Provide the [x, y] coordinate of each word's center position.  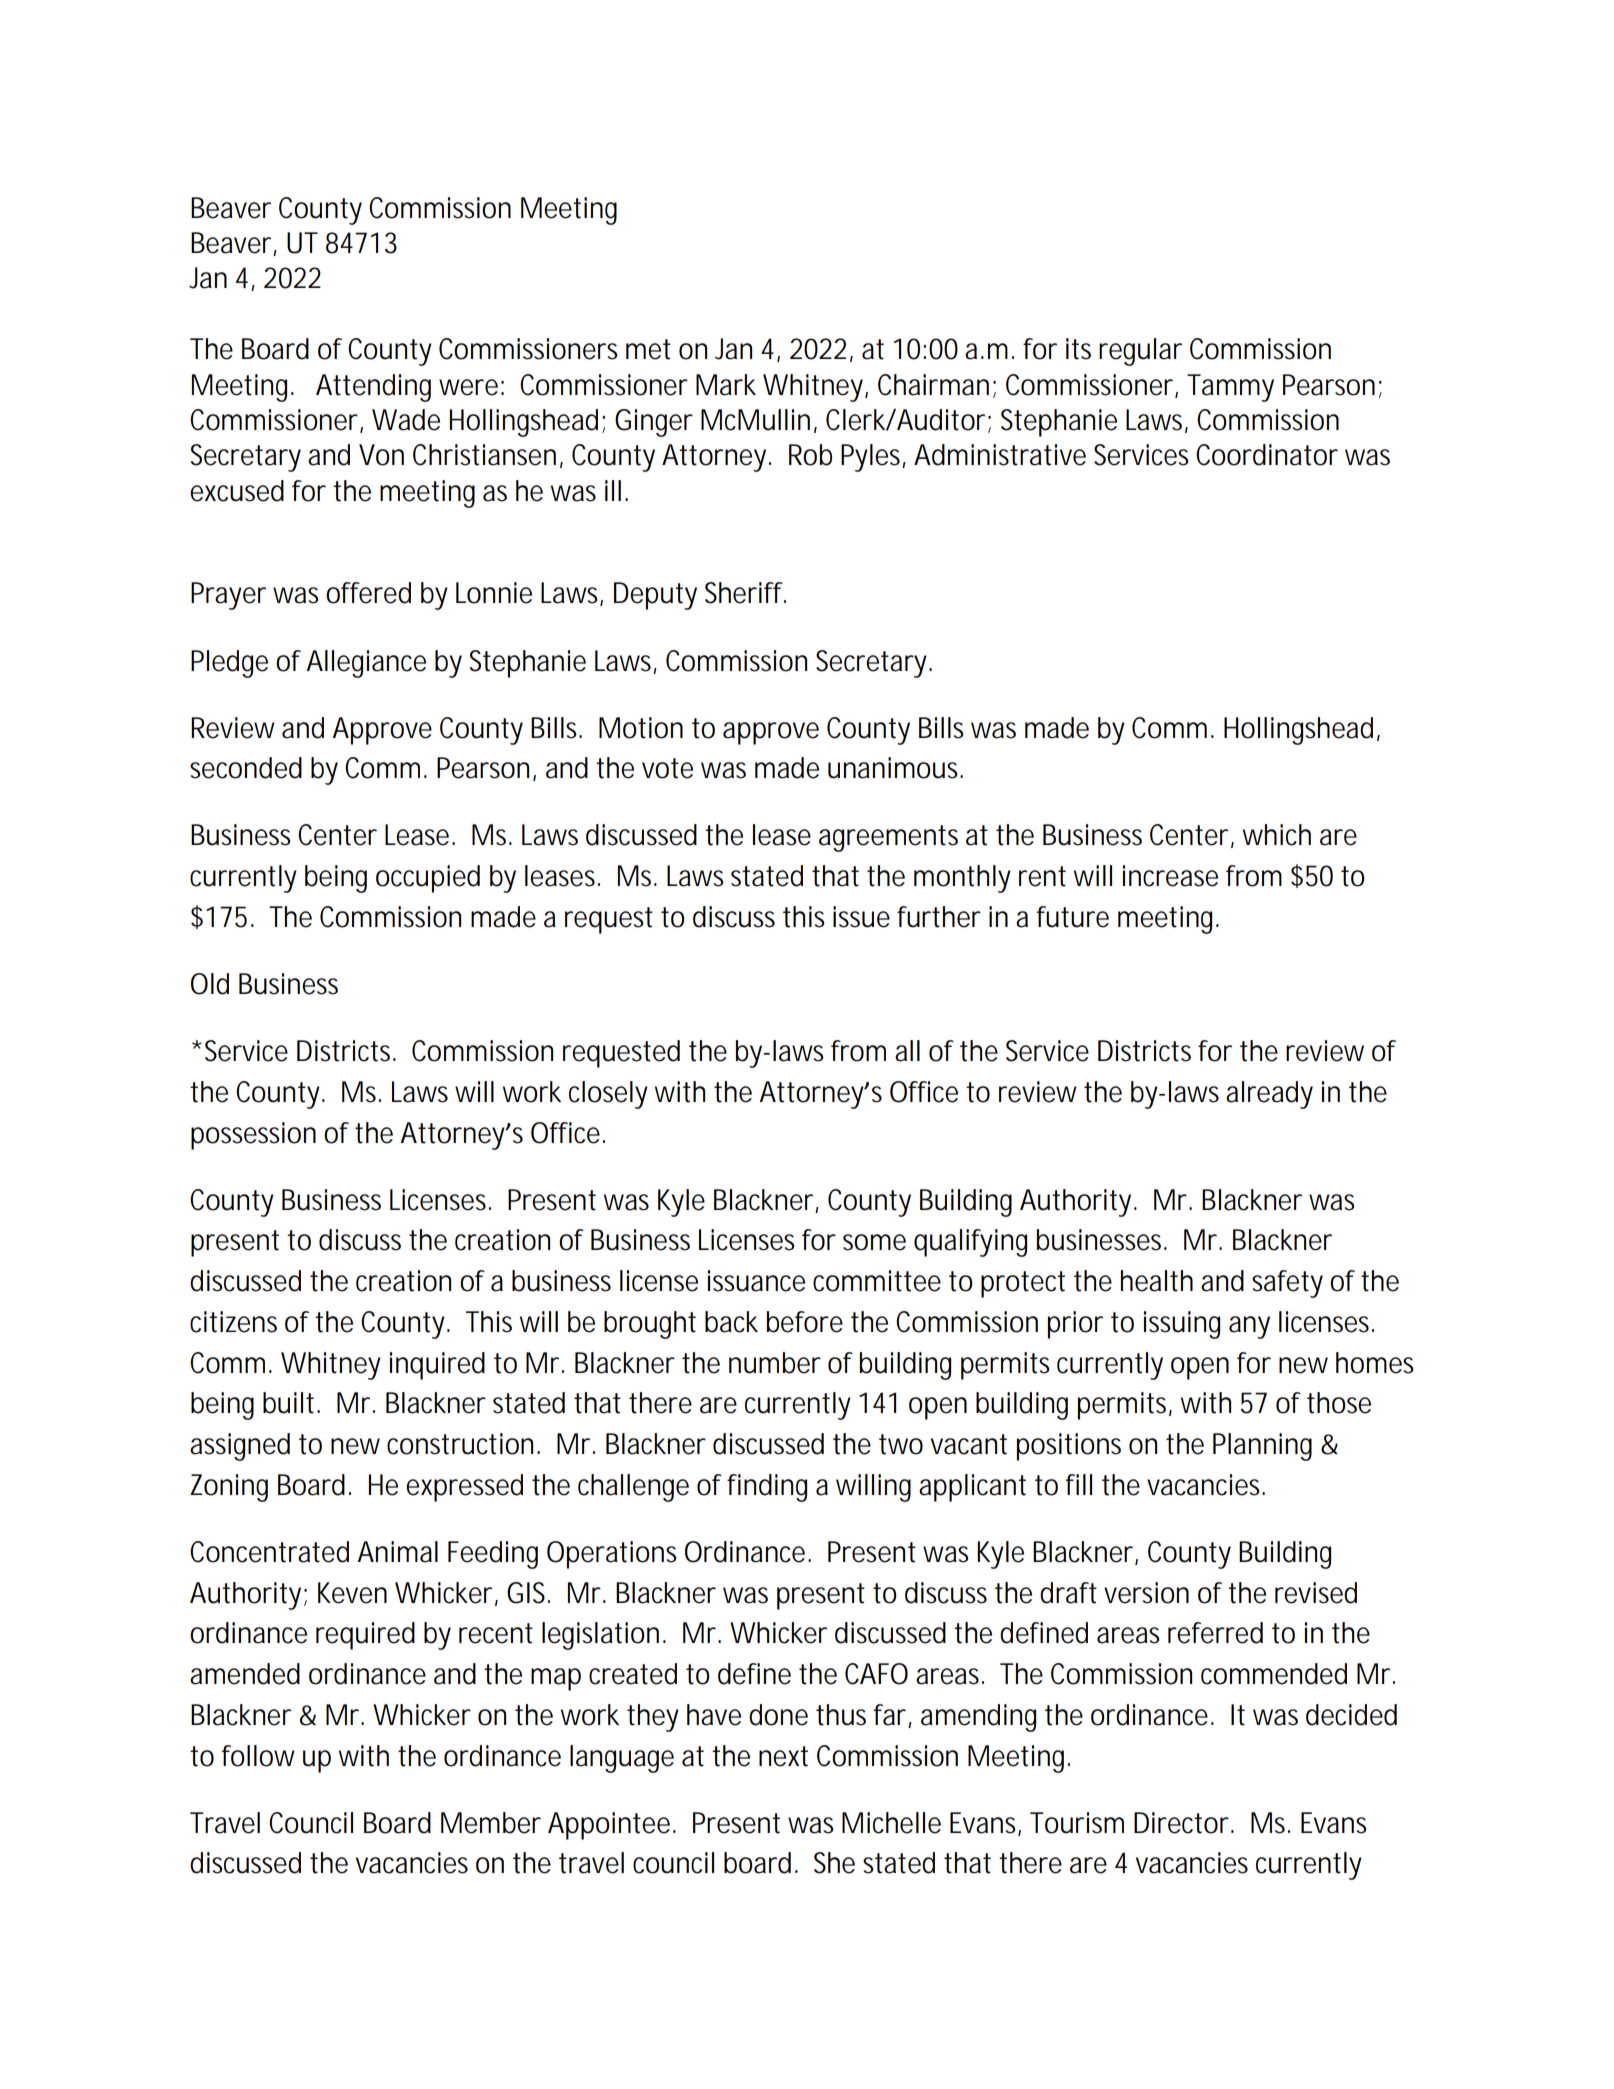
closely [608, 1095]
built [290, 1403]
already [1269, 1095]
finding [767, 1488]
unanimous [895, 768]
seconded [246, 768]
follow [258, 1756]
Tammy [1230, 388]
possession [253, 1136]
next [783, 1756]
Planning [1262, 1447]
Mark [726, 385]
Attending [373, 388]
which [1277, 835]
